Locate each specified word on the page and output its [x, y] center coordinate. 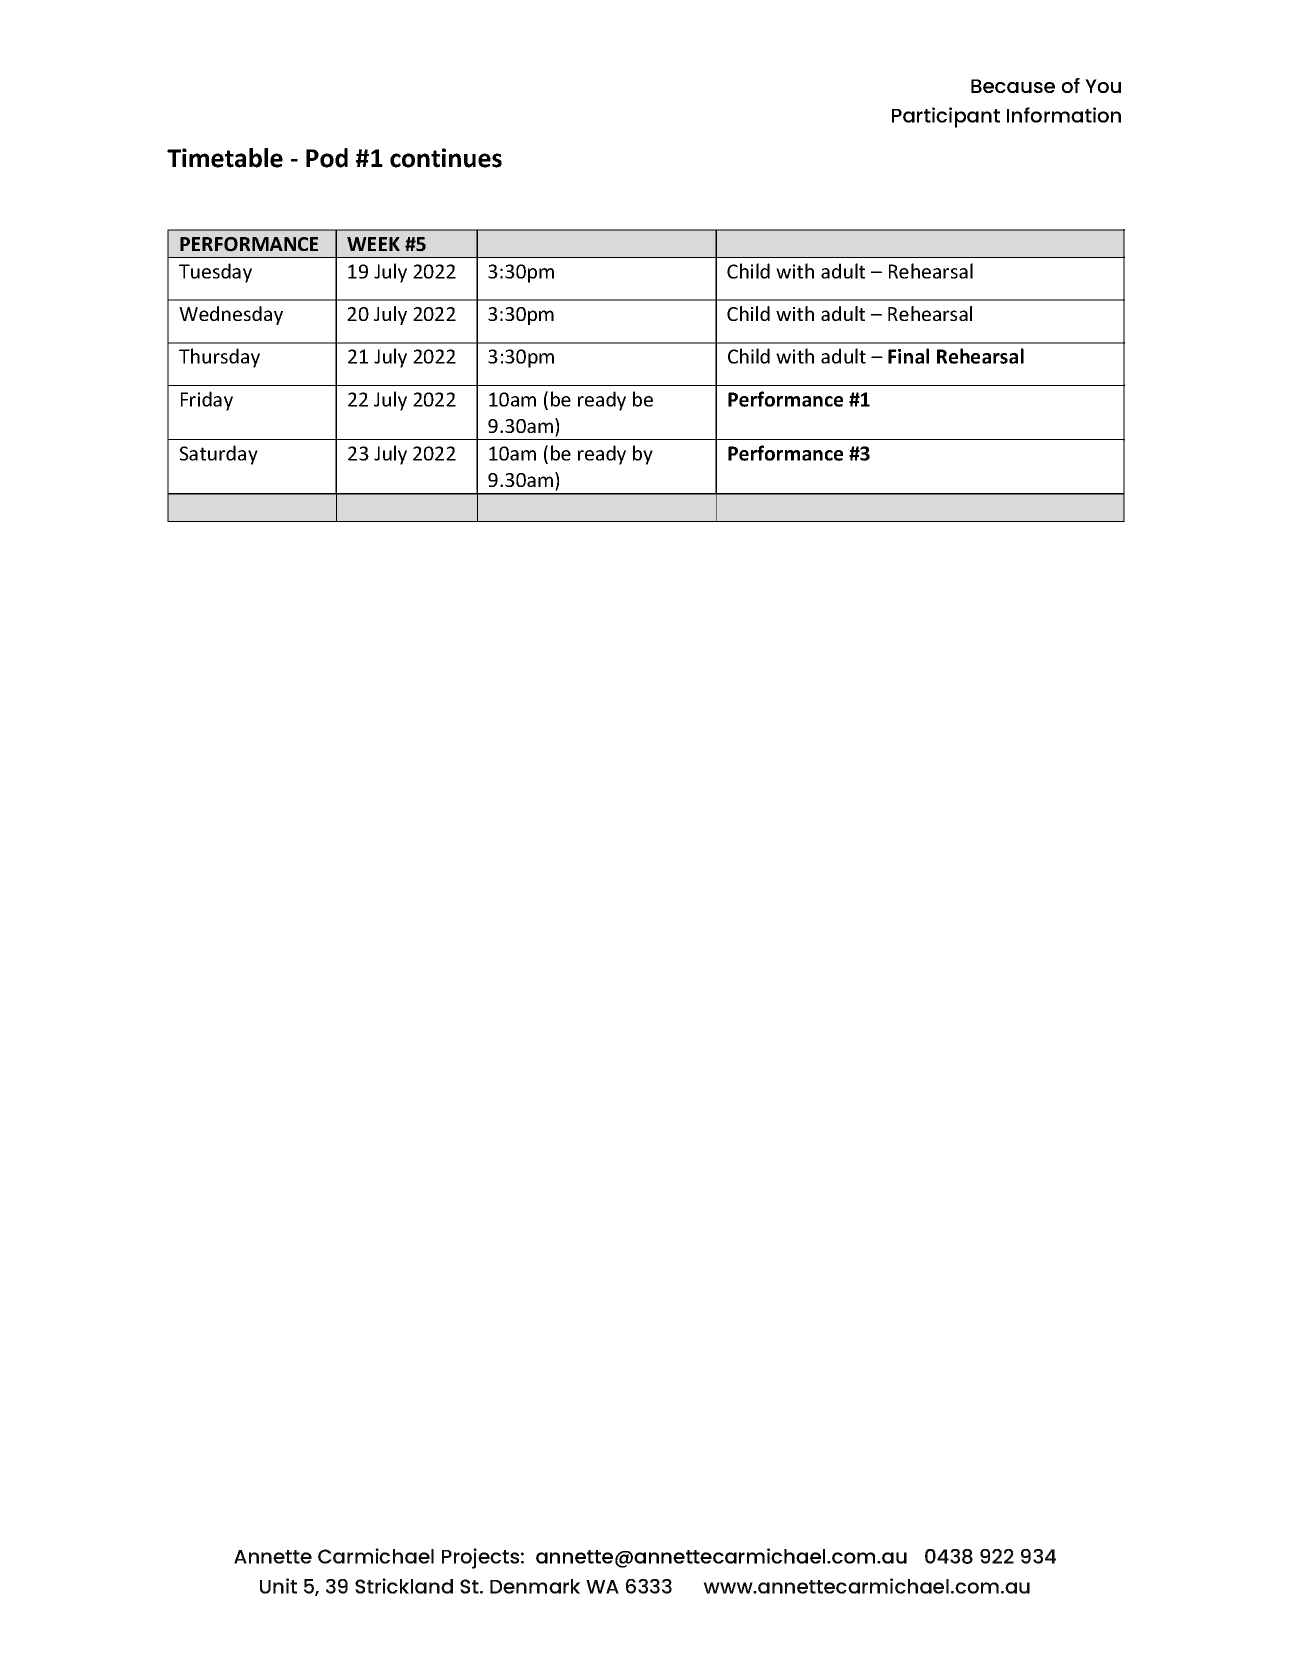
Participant [946, 117]
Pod [327, 158]
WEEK [373, 244]
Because [1013, 86]
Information [1064, 115]
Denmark [535, 1586]
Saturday [219, 455]
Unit [278, 1586]
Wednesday [231, 315]
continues [446, 158]
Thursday [219, 358]
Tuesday [215, 273]
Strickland [404, 1586]
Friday [207, 401]
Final [908, 356]
